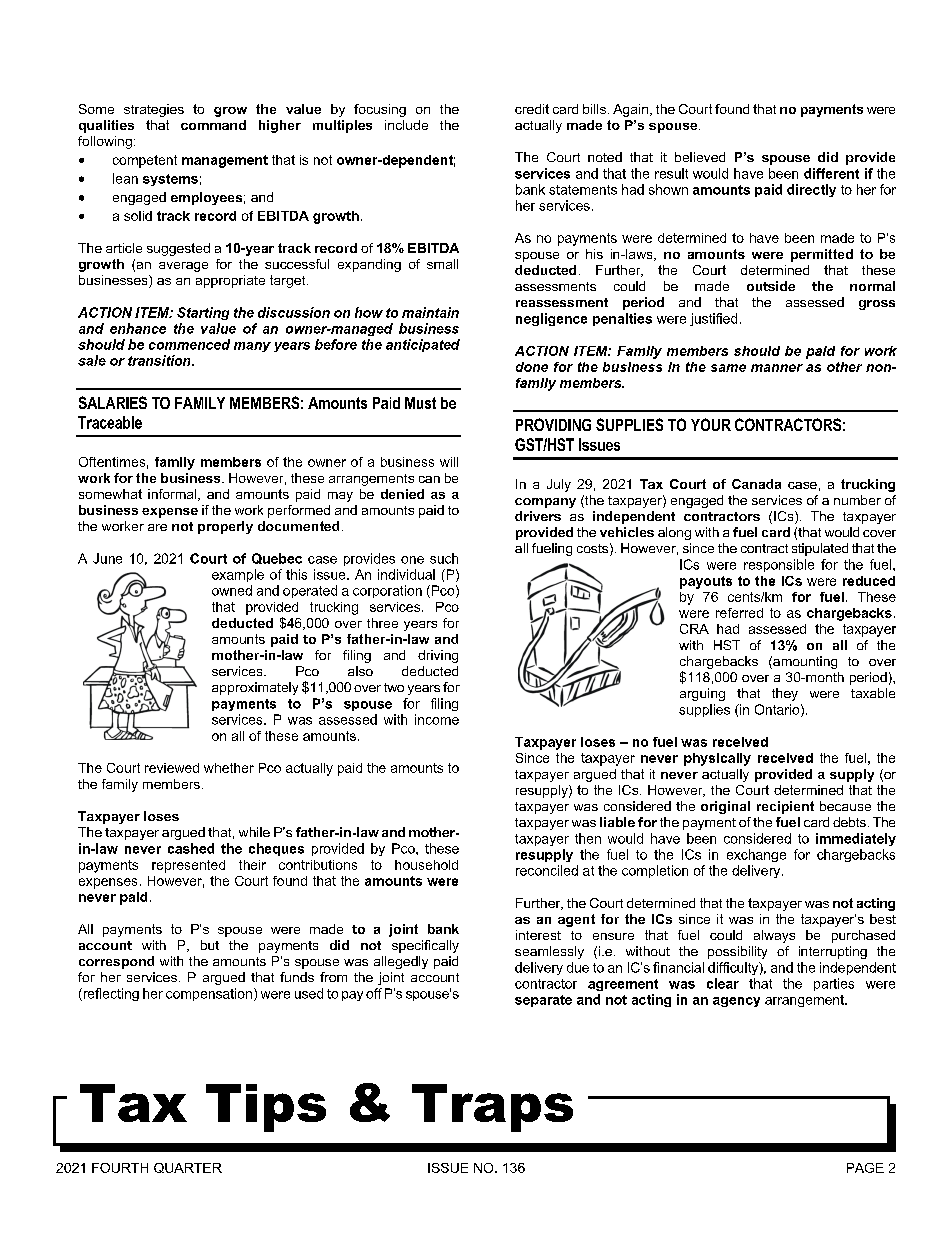 This image has width=952, height=1233. Describe the element at coordinates (831, 173) in the image. I see `different` at that location.
